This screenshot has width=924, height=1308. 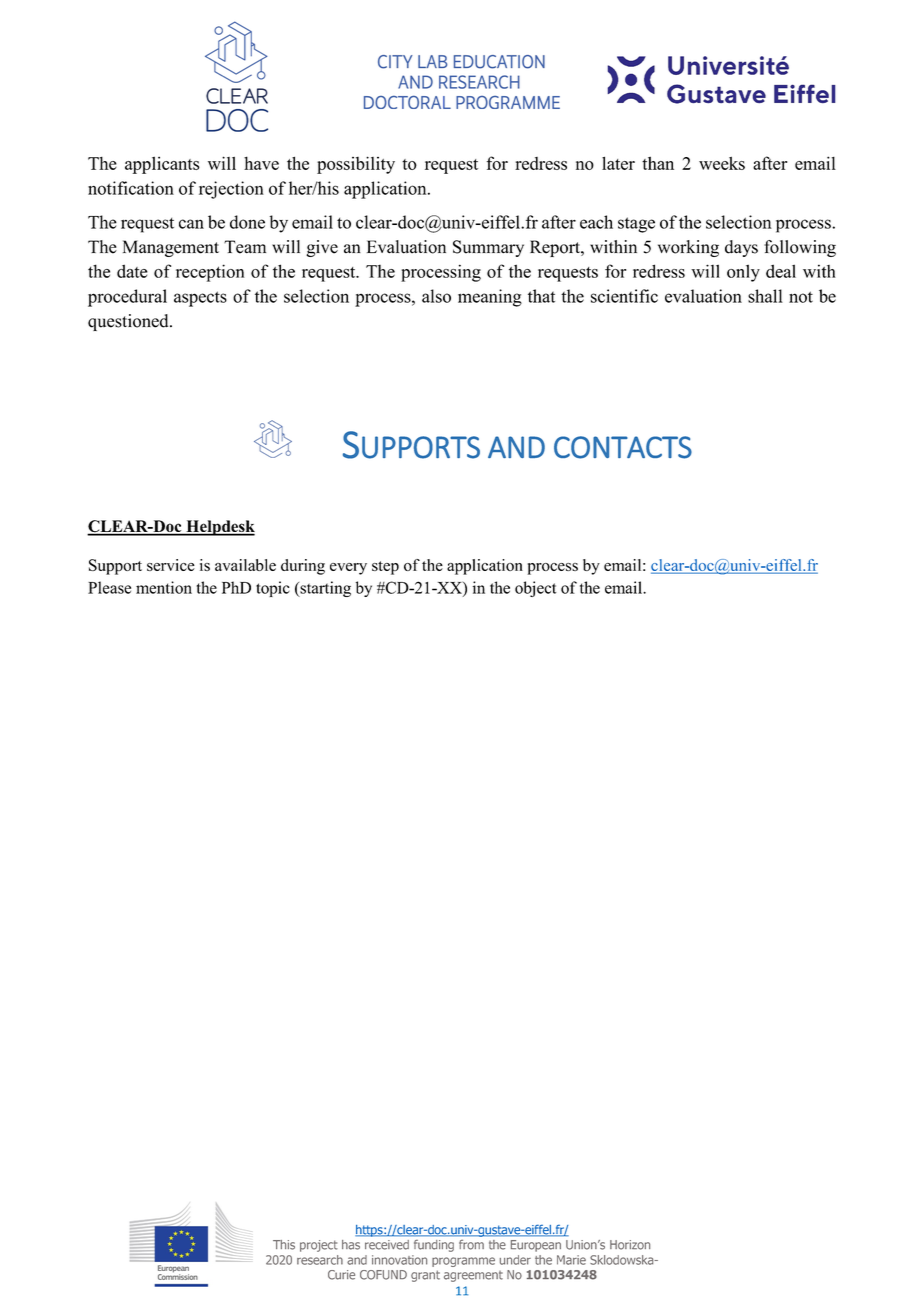 What do you see at coordinates (722, 163) in the screenshot?
I see `weeks` at bounding box center [722, 163].
